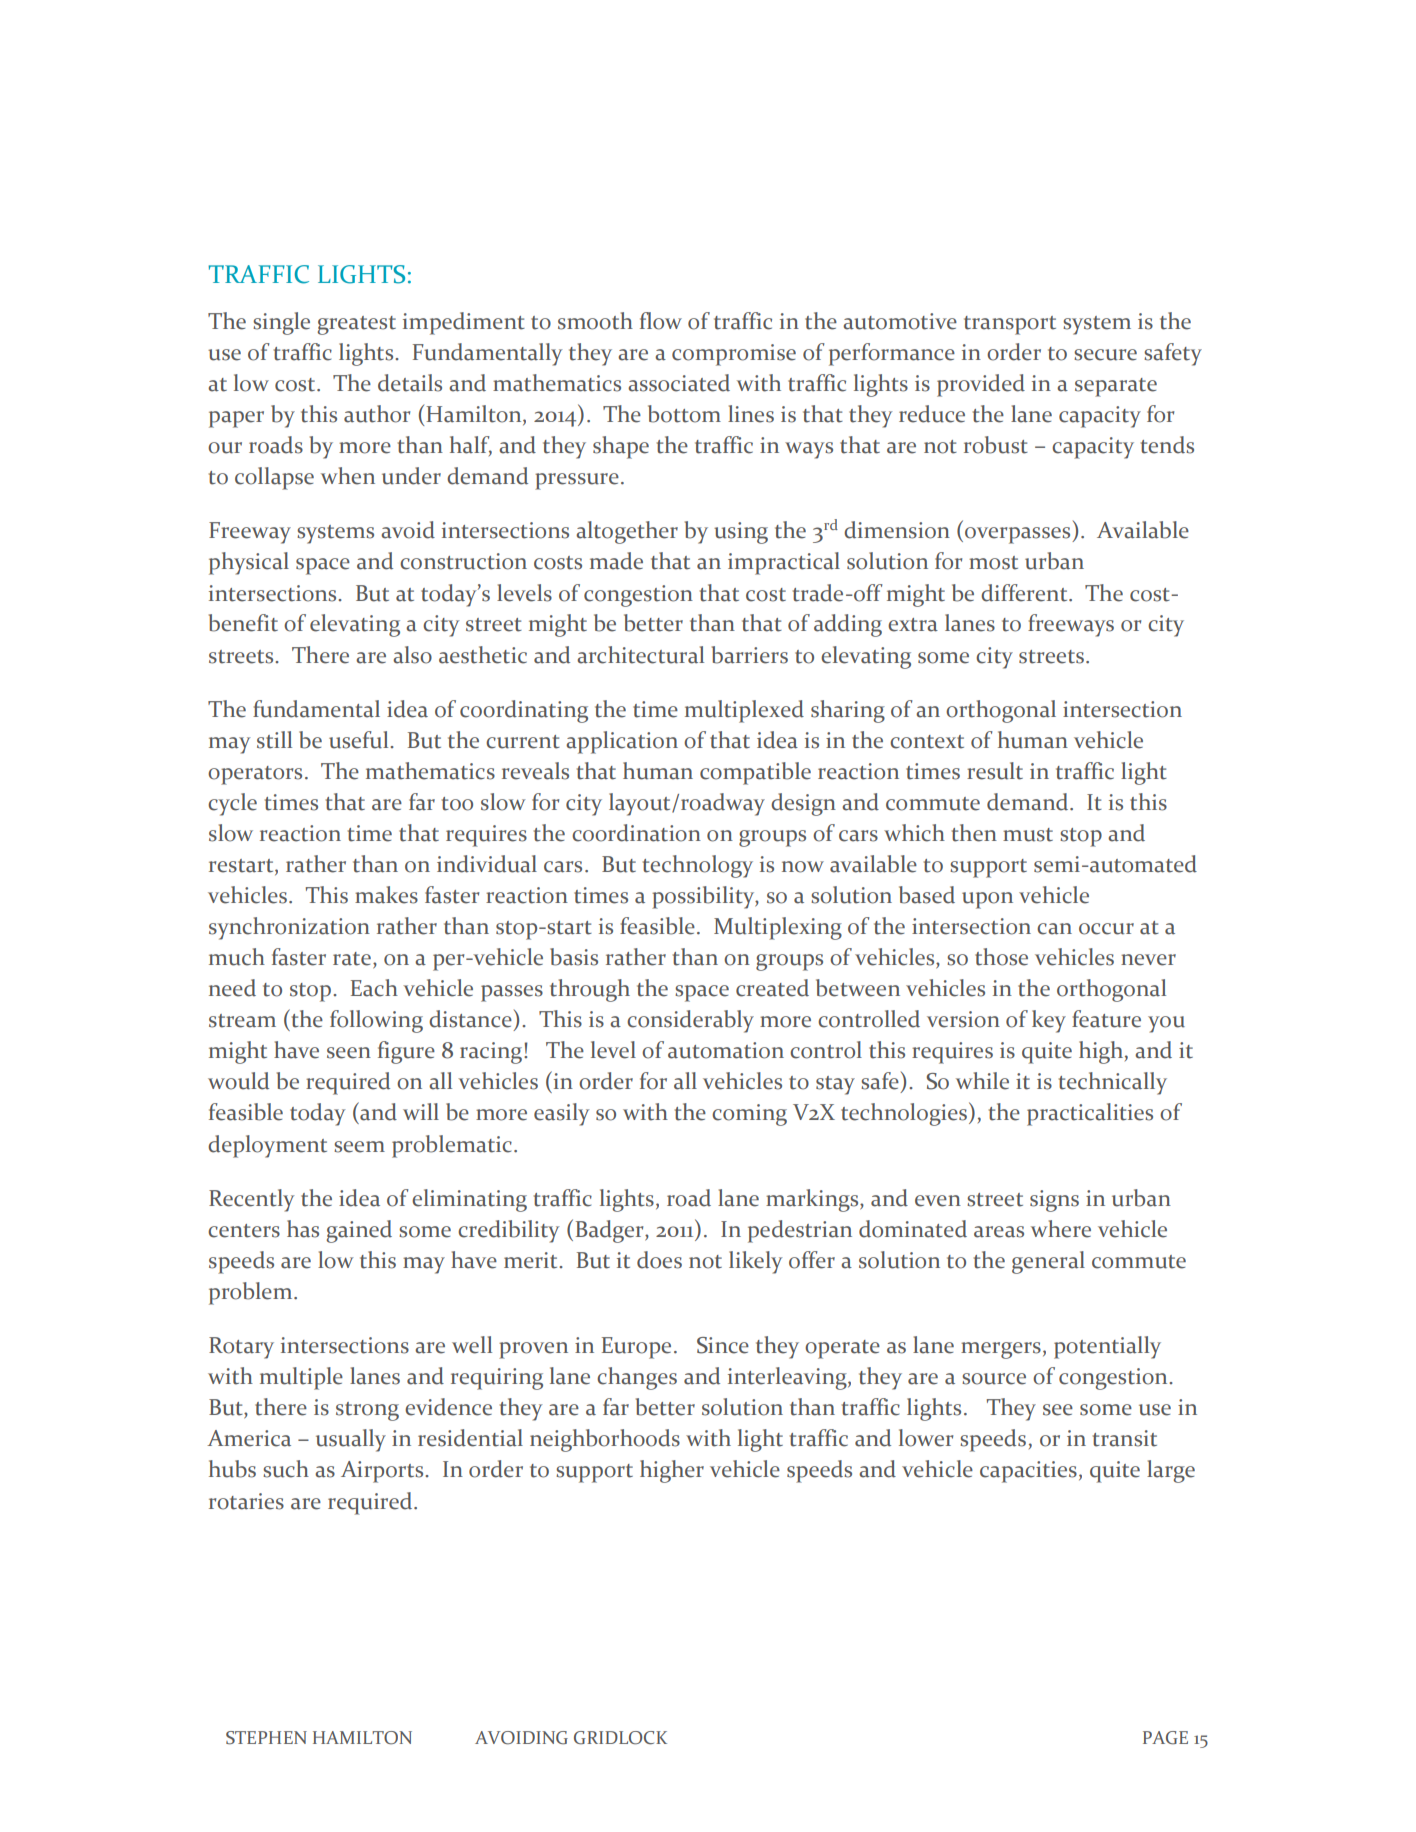 Image resolution: width=1416 pixels, height=1832 pixels. What do you see at coordinates (351, 1440) in the screenshot?
I see `usually` at bounding box center [351, 1440].
